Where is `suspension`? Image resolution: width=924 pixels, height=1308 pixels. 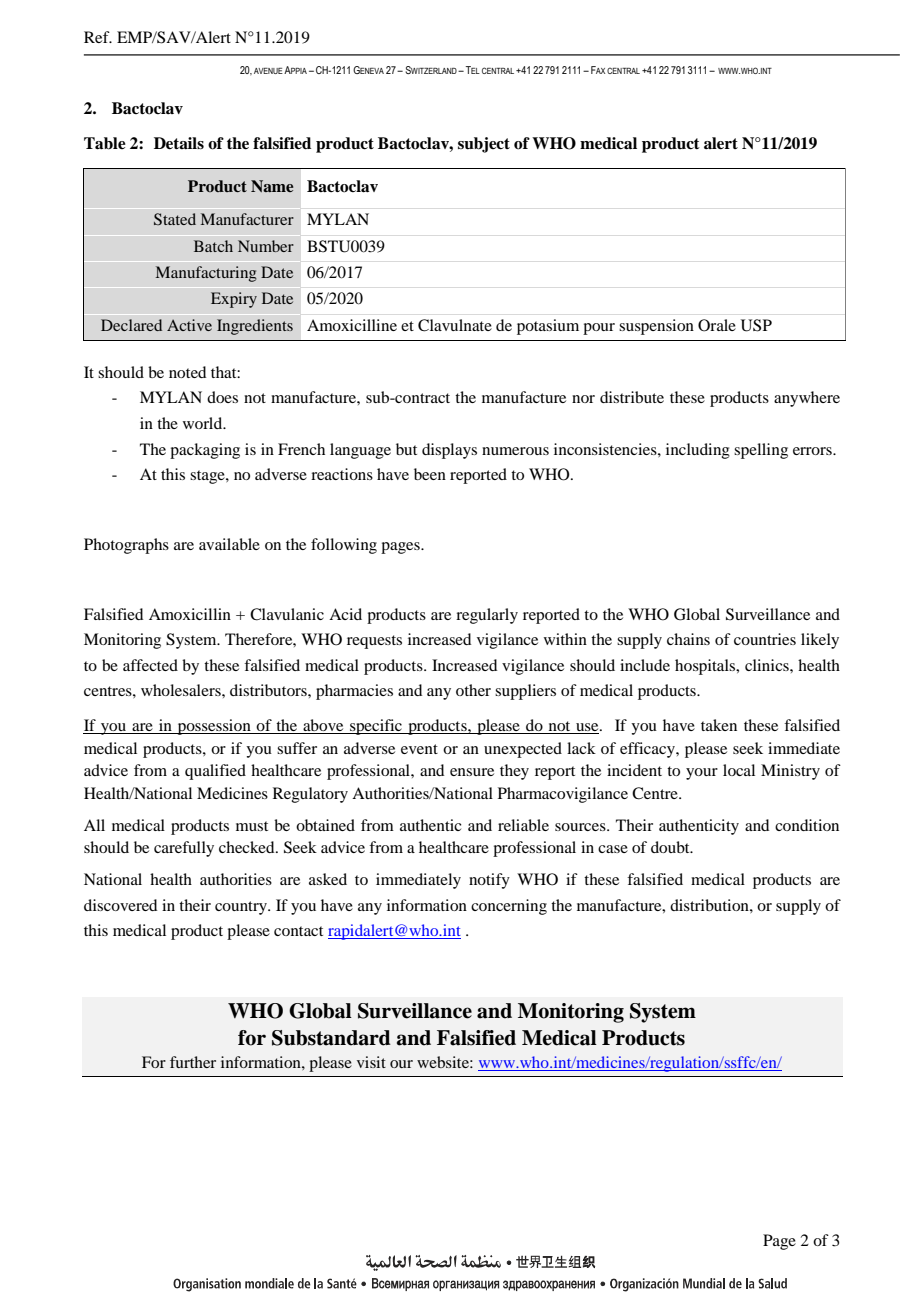
suspension is located at coordinates (656, 327).
